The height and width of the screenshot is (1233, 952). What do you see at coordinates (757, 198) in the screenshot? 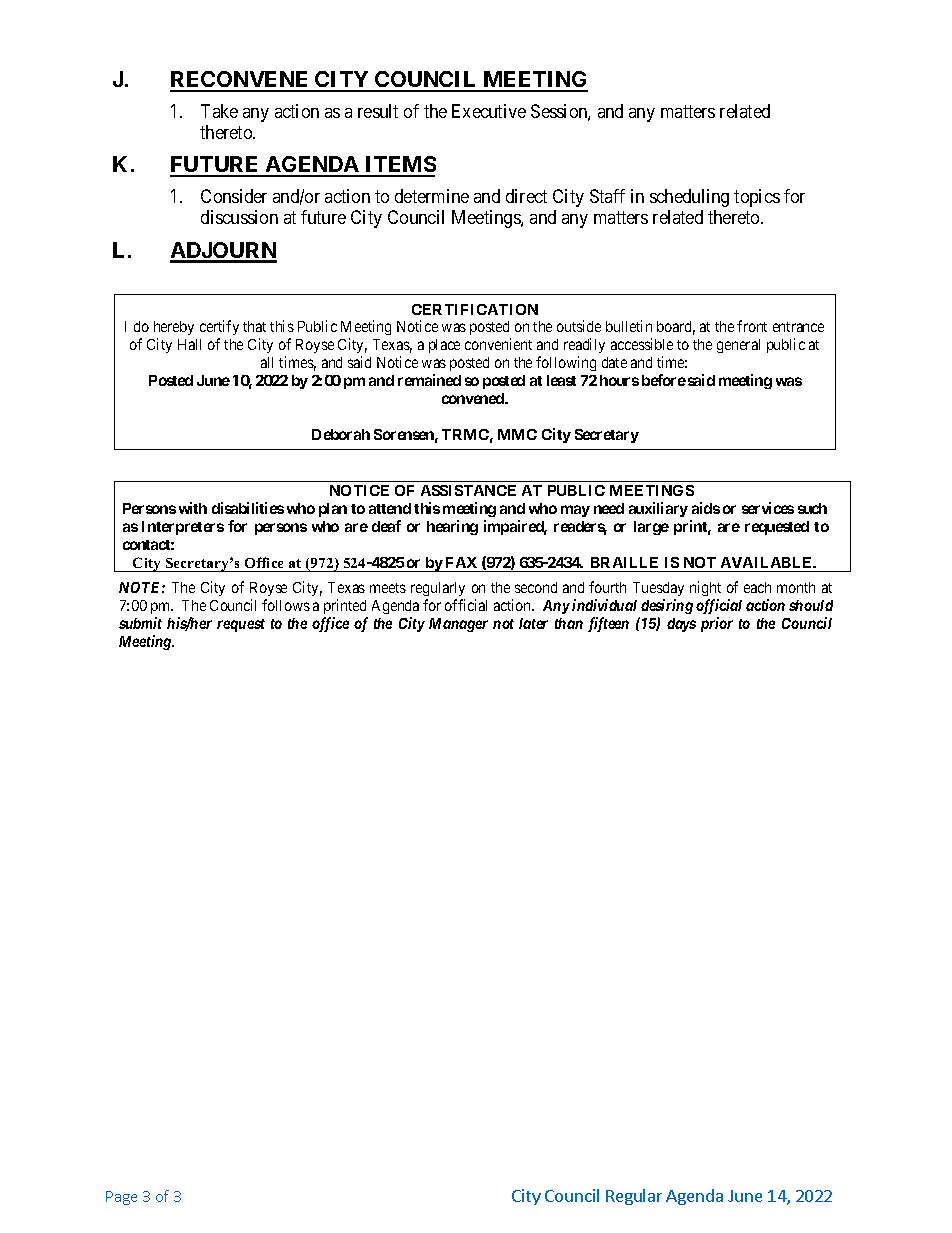
I see `topics` at bounding box center [757, 198].
